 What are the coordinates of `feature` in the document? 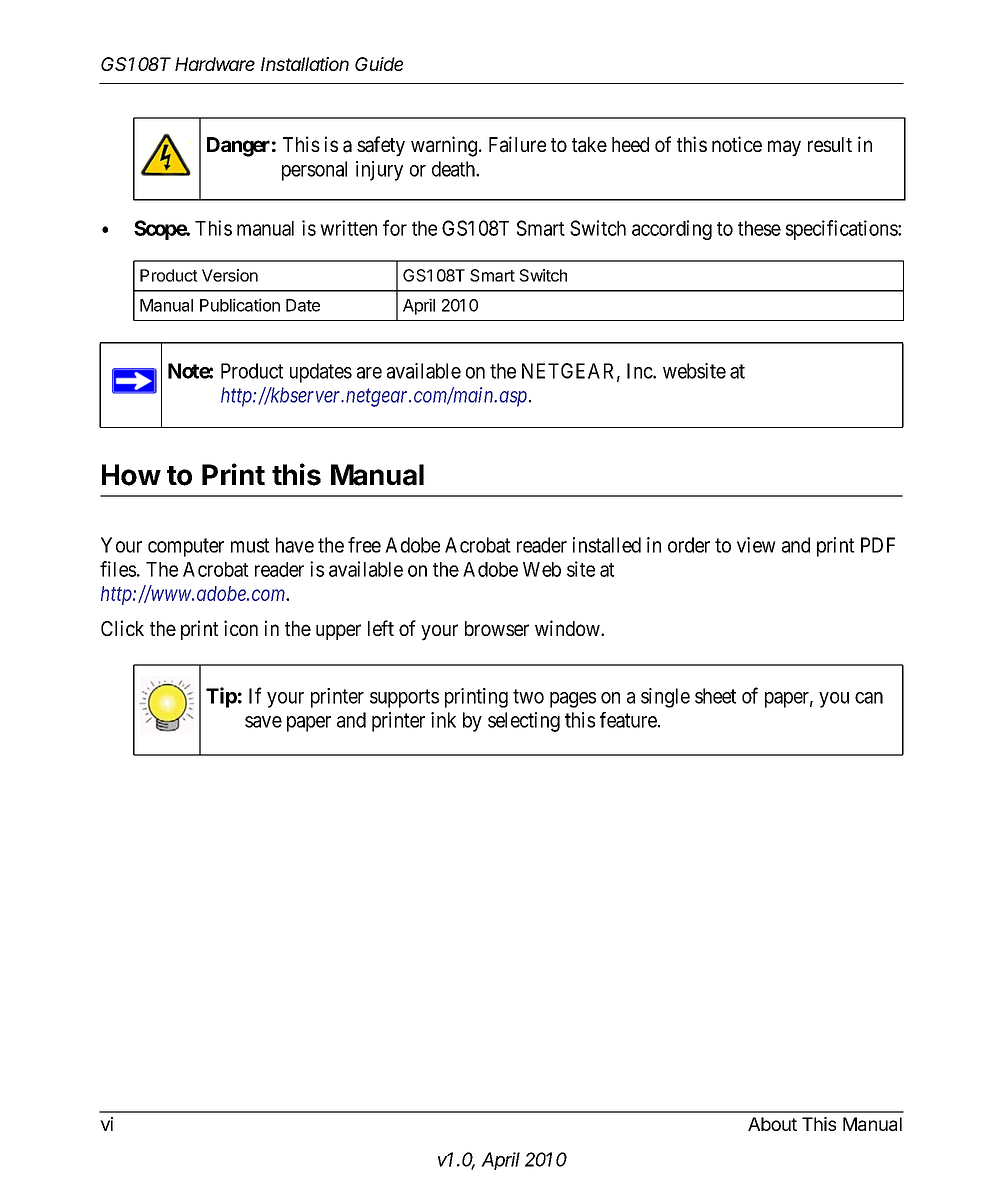 It's located at (628, 720).
